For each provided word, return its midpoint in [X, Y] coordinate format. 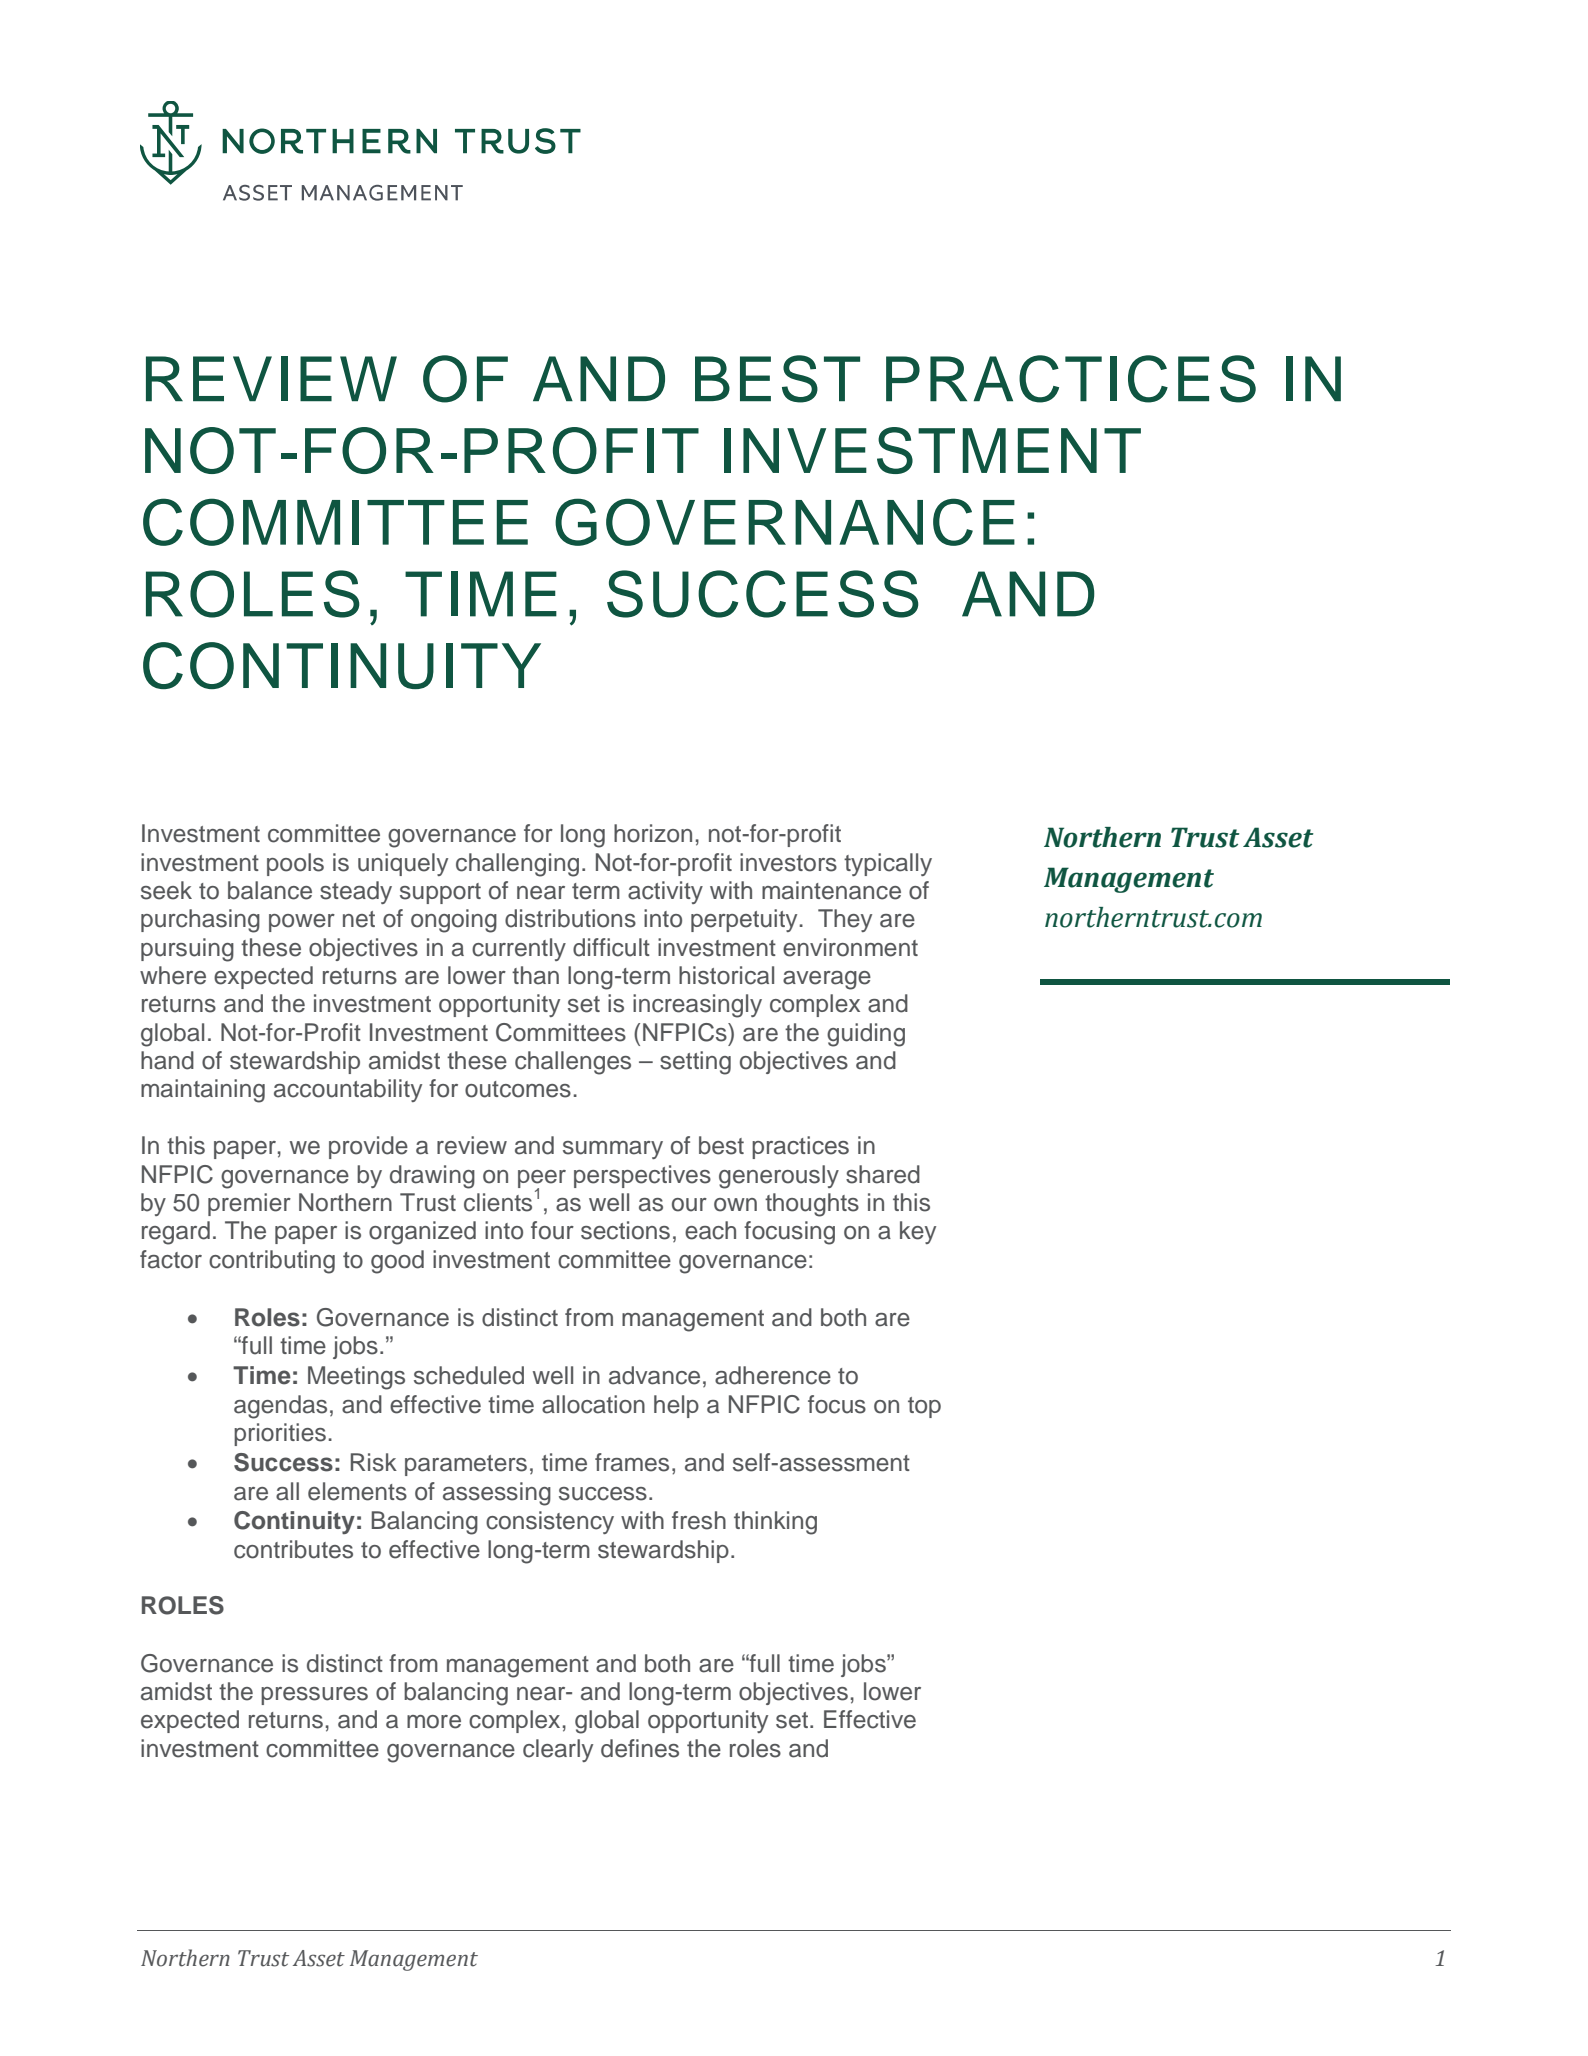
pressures [314, 1696]
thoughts [812, 1205]
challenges [573, 1063]
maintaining [203, 1091]
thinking [775, 1523]
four [552, 1230]
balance [270, 890]
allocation [593, 1404]
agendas [280, 1407]
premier [249, 1204]
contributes [293, 1549]
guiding [866, 1035]
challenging [517, 865]
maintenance [831, 890]
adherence [773, 1375]
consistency [550, 1522]
